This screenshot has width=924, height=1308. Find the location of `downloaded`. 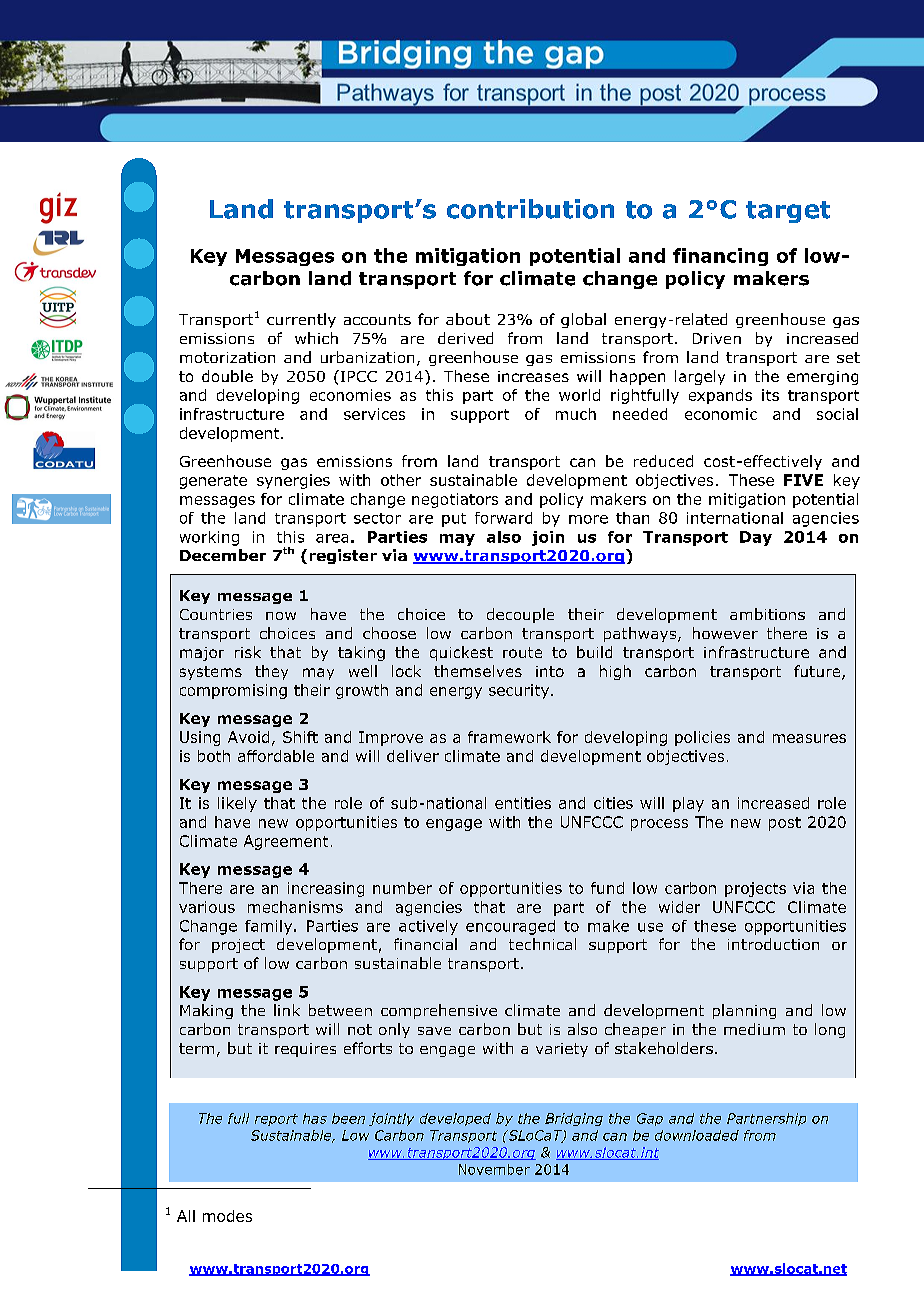

downloaded is located at coordinates (697, 1135).
